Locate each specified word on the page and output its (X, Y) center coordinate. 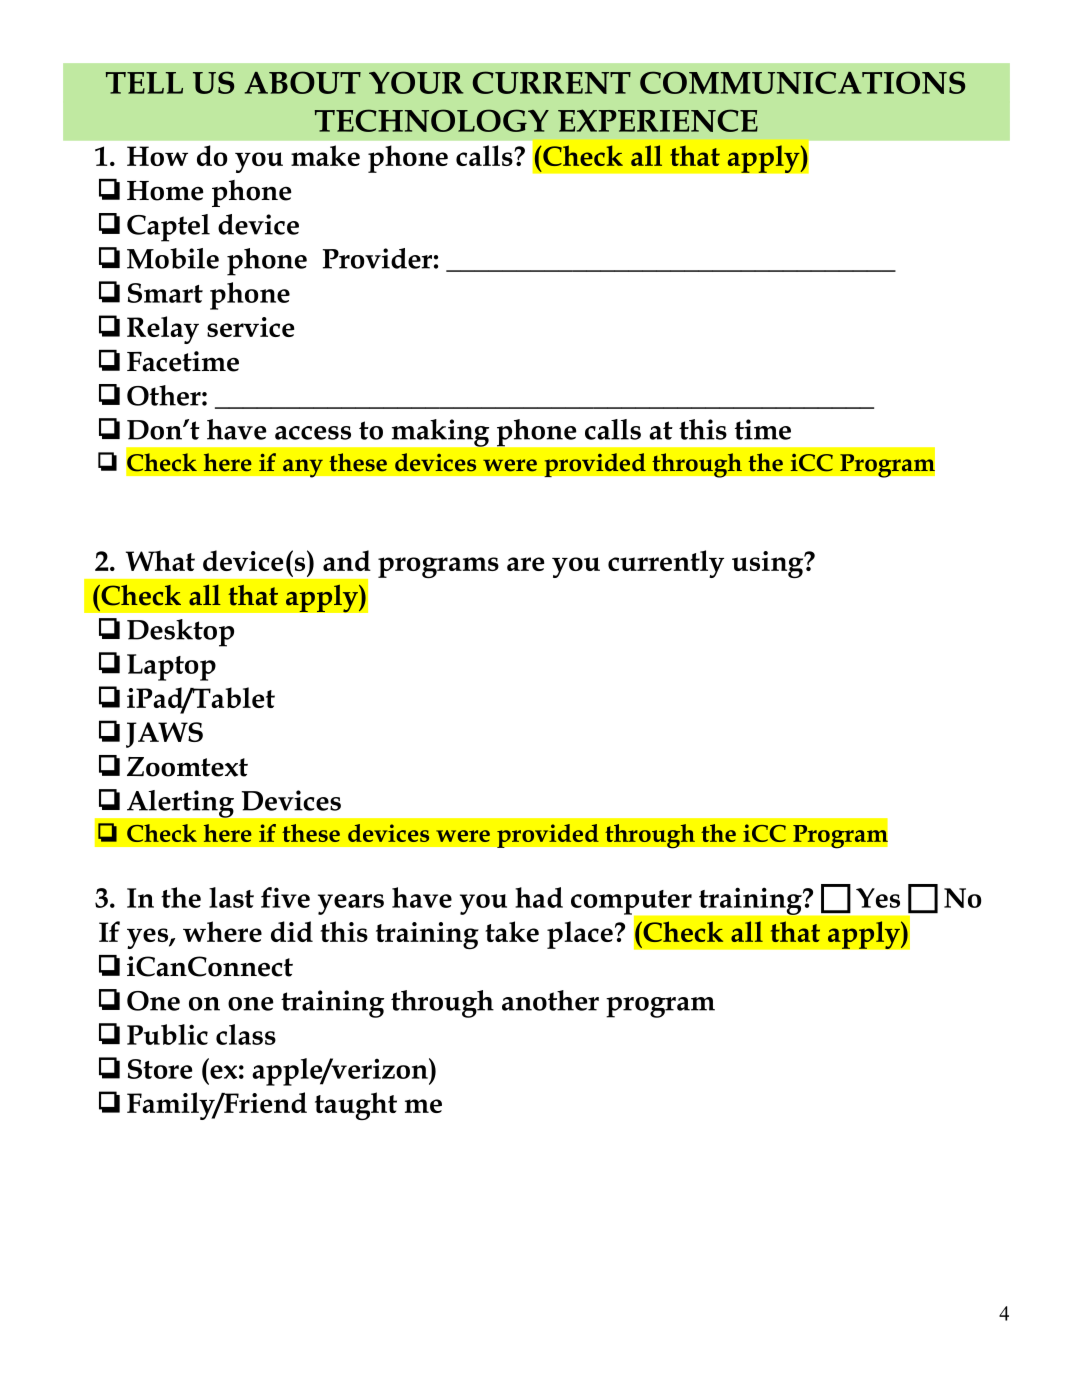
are (525, 564)
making (440, 433)
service (250, 327)
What (160, 560)
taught (356, 1106)
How (157, 156)
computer (632, 903)
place (580, 935)
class (246, 1034)
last (231, 897)
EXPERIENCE (658, 120)
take (512, 931)
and (347, 560)
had (539, 897)
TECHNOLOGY (432, 120)
